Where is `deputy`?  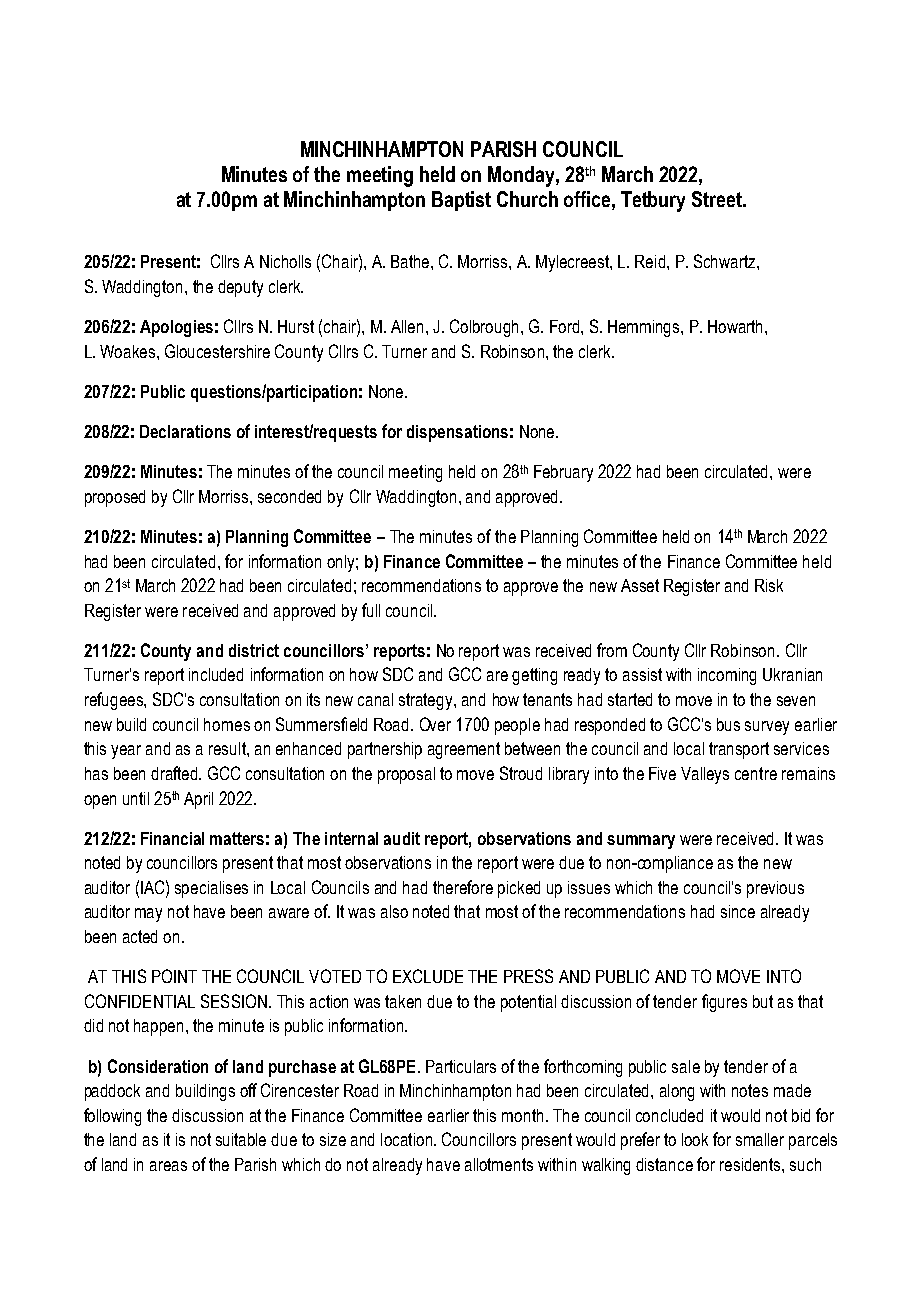
deputy is located at coordinates (240, 288).
